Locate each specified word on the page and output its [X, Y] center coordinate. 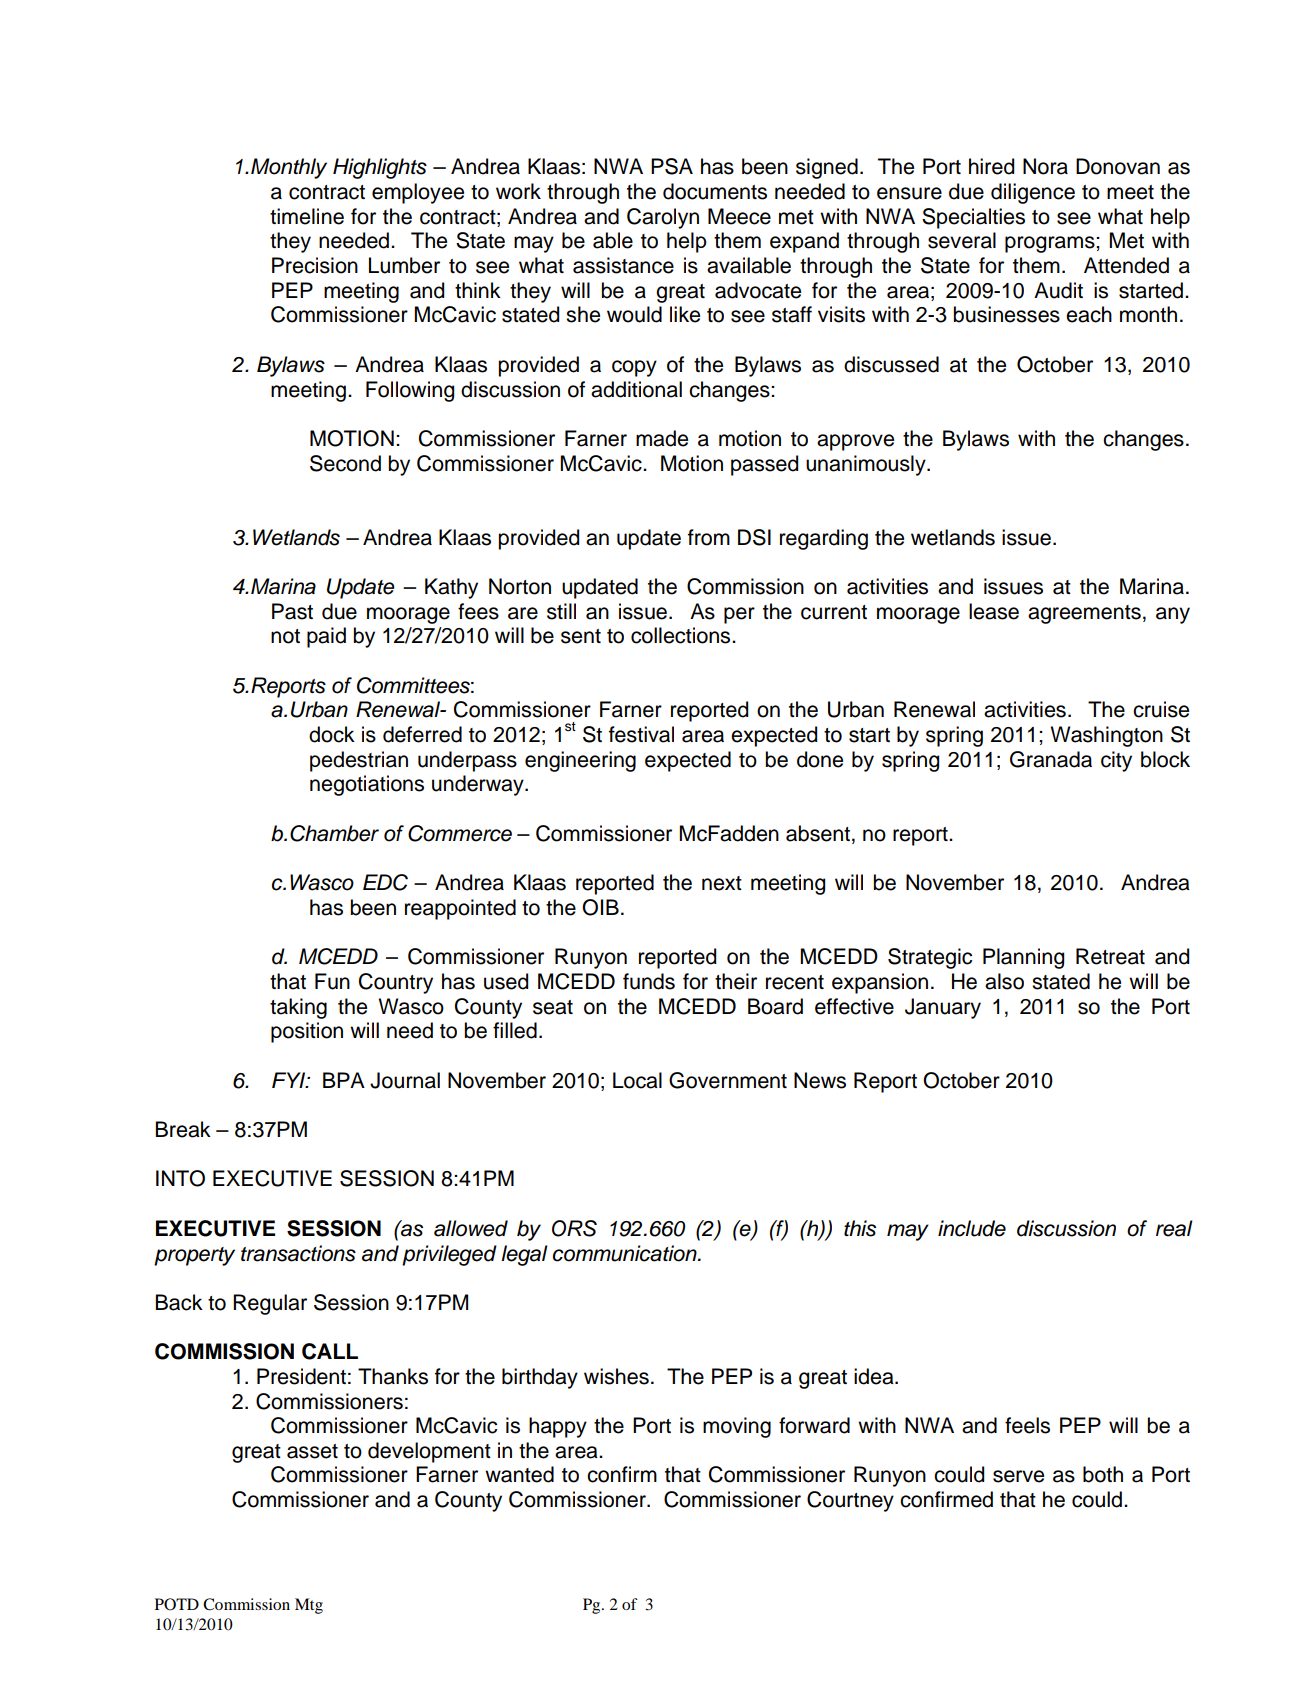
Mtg [309, 1606]
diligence [1033, 193]
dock [332, 734]
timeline [307, 216]
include [972, 1228]
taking [298, 1008]
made [662, 438]
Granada [1051, 759]
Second [345, 463]
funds [649, 981]
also [1004, 981]
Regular [270, 1304]
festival [641, 734]
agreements [1084, 614]
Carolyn [663, 218]
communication [626, 1253]
